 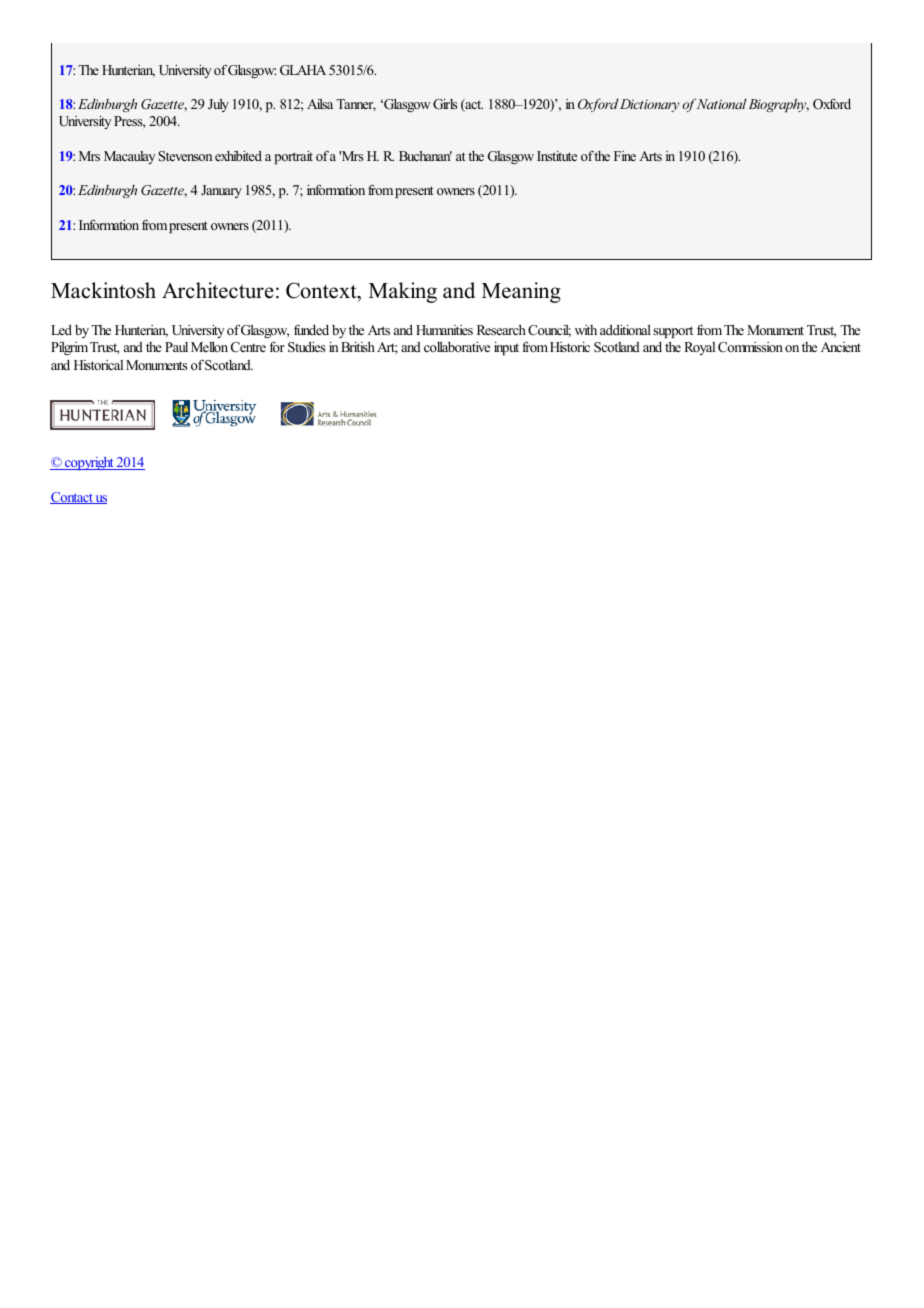 I want to click on Meaning, so click(x=521, y=292).
